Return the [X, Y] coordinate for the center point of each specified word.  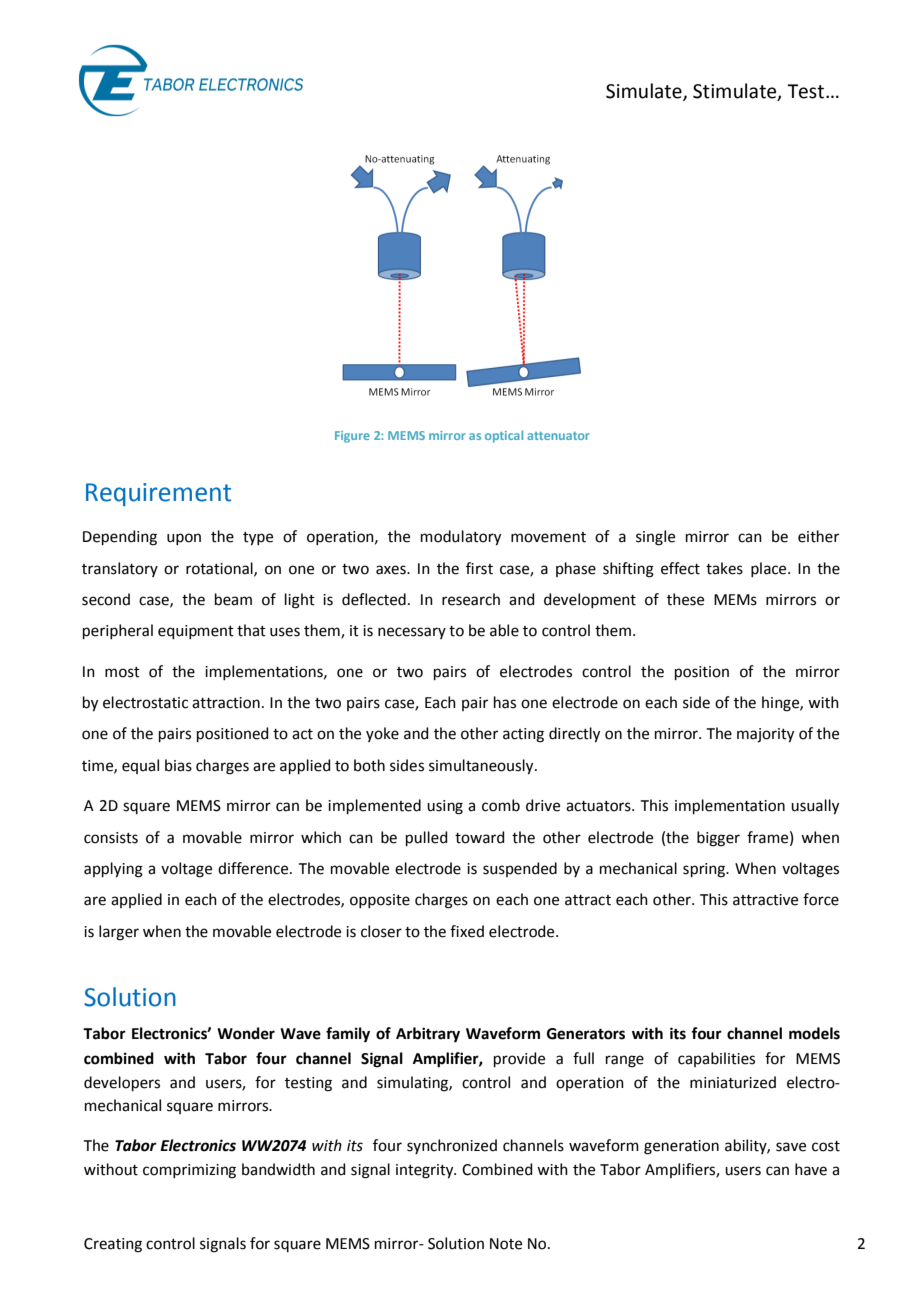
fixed [467, 931]
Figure [352, 437]
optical [504, 436]
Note [506, 1244]
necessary [412, 633]
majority [765, 735]
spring [705, 870]
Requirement [158, 494]
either [818, 536]
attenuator [558, 436]
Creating [113, 1245]
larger [119, 933]
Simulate [645, 91]
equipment [196, 632]
